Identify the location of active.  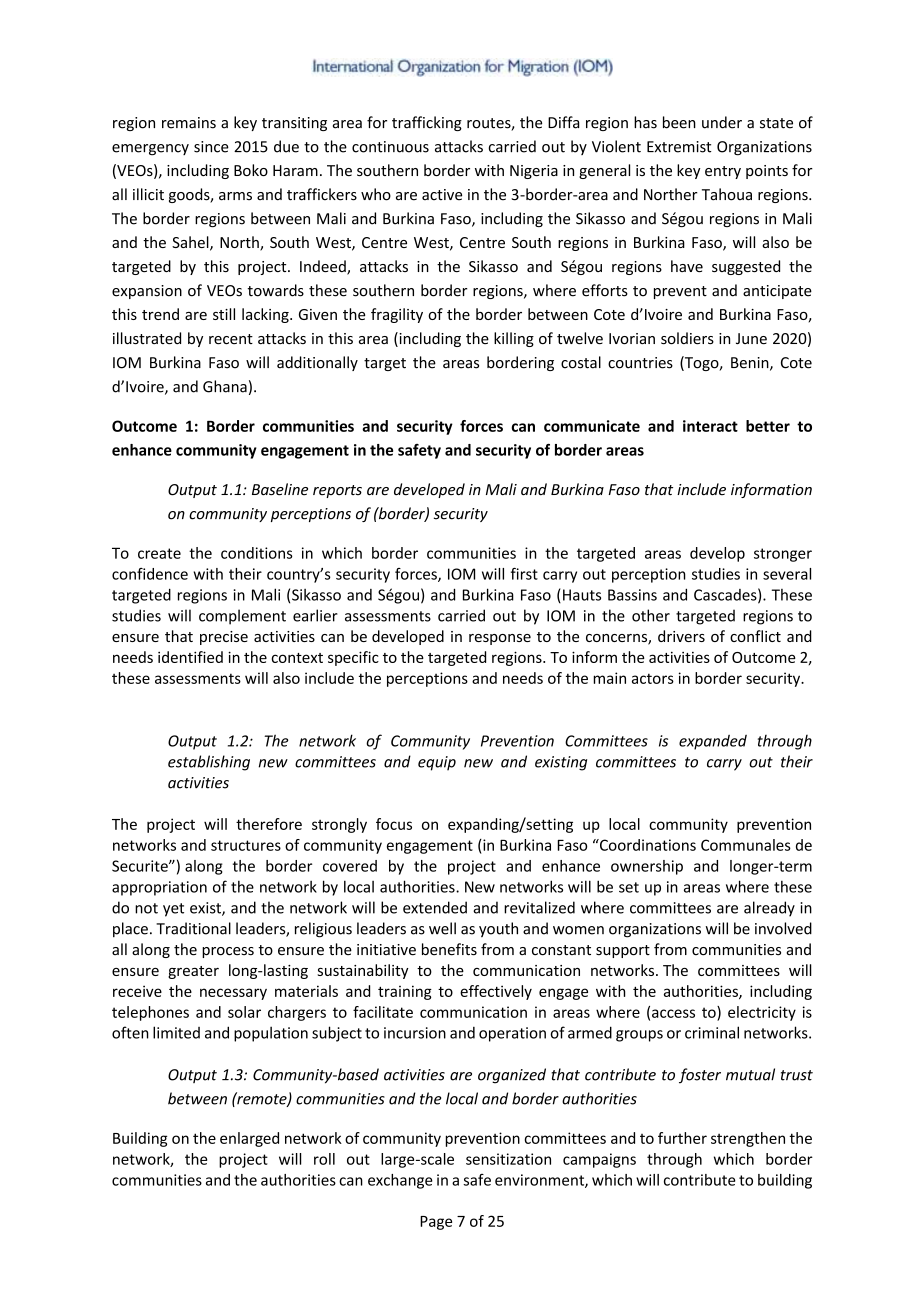
(442, 195).
